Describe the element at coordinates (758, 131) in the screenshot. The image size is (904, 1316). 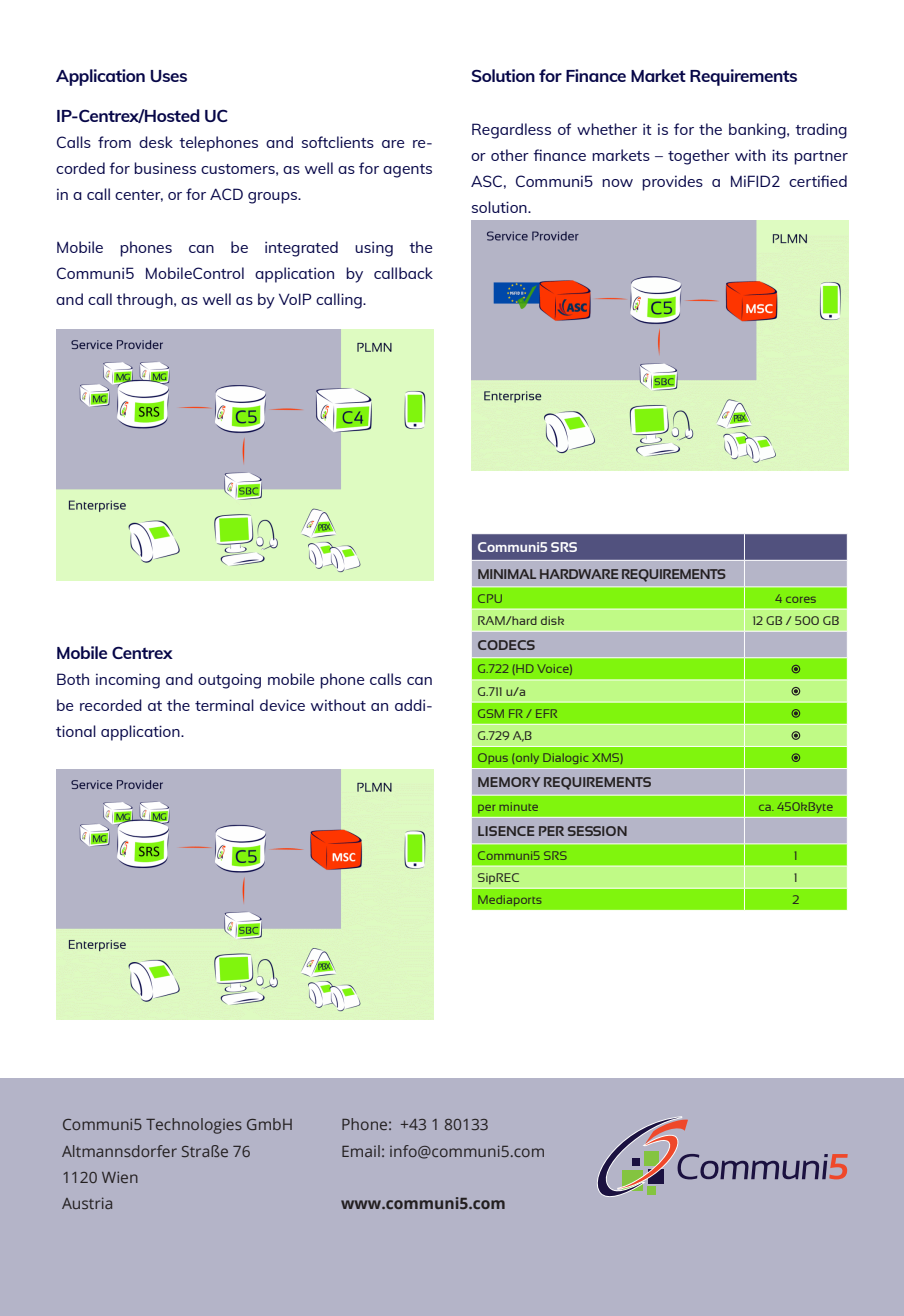
I see `banking` at that location.
